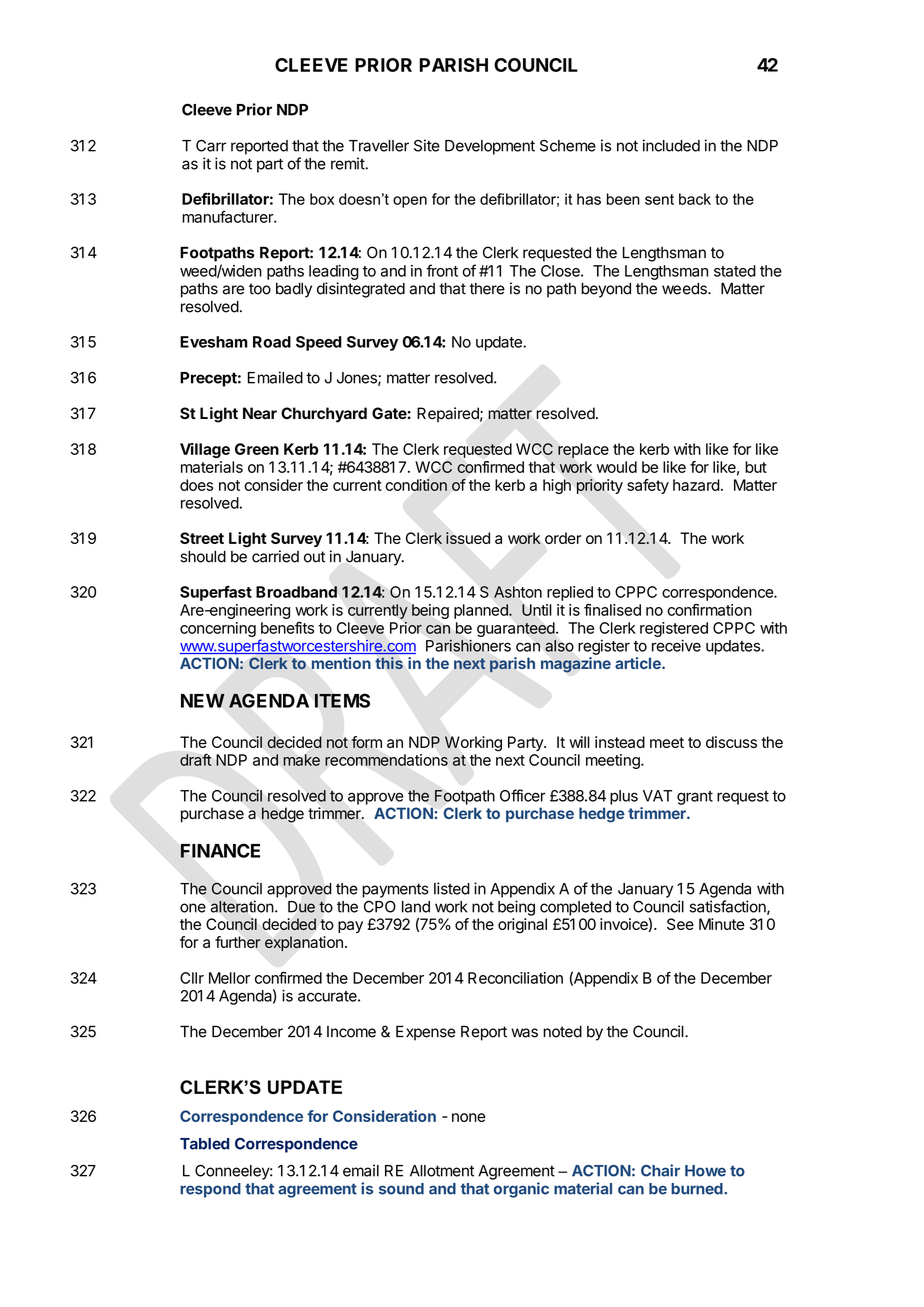 The width and height of the screenshot is (924, 1307). Describe the element at coordinates (204, 1144) in the screenshot. I see `Tabled` at that location.
